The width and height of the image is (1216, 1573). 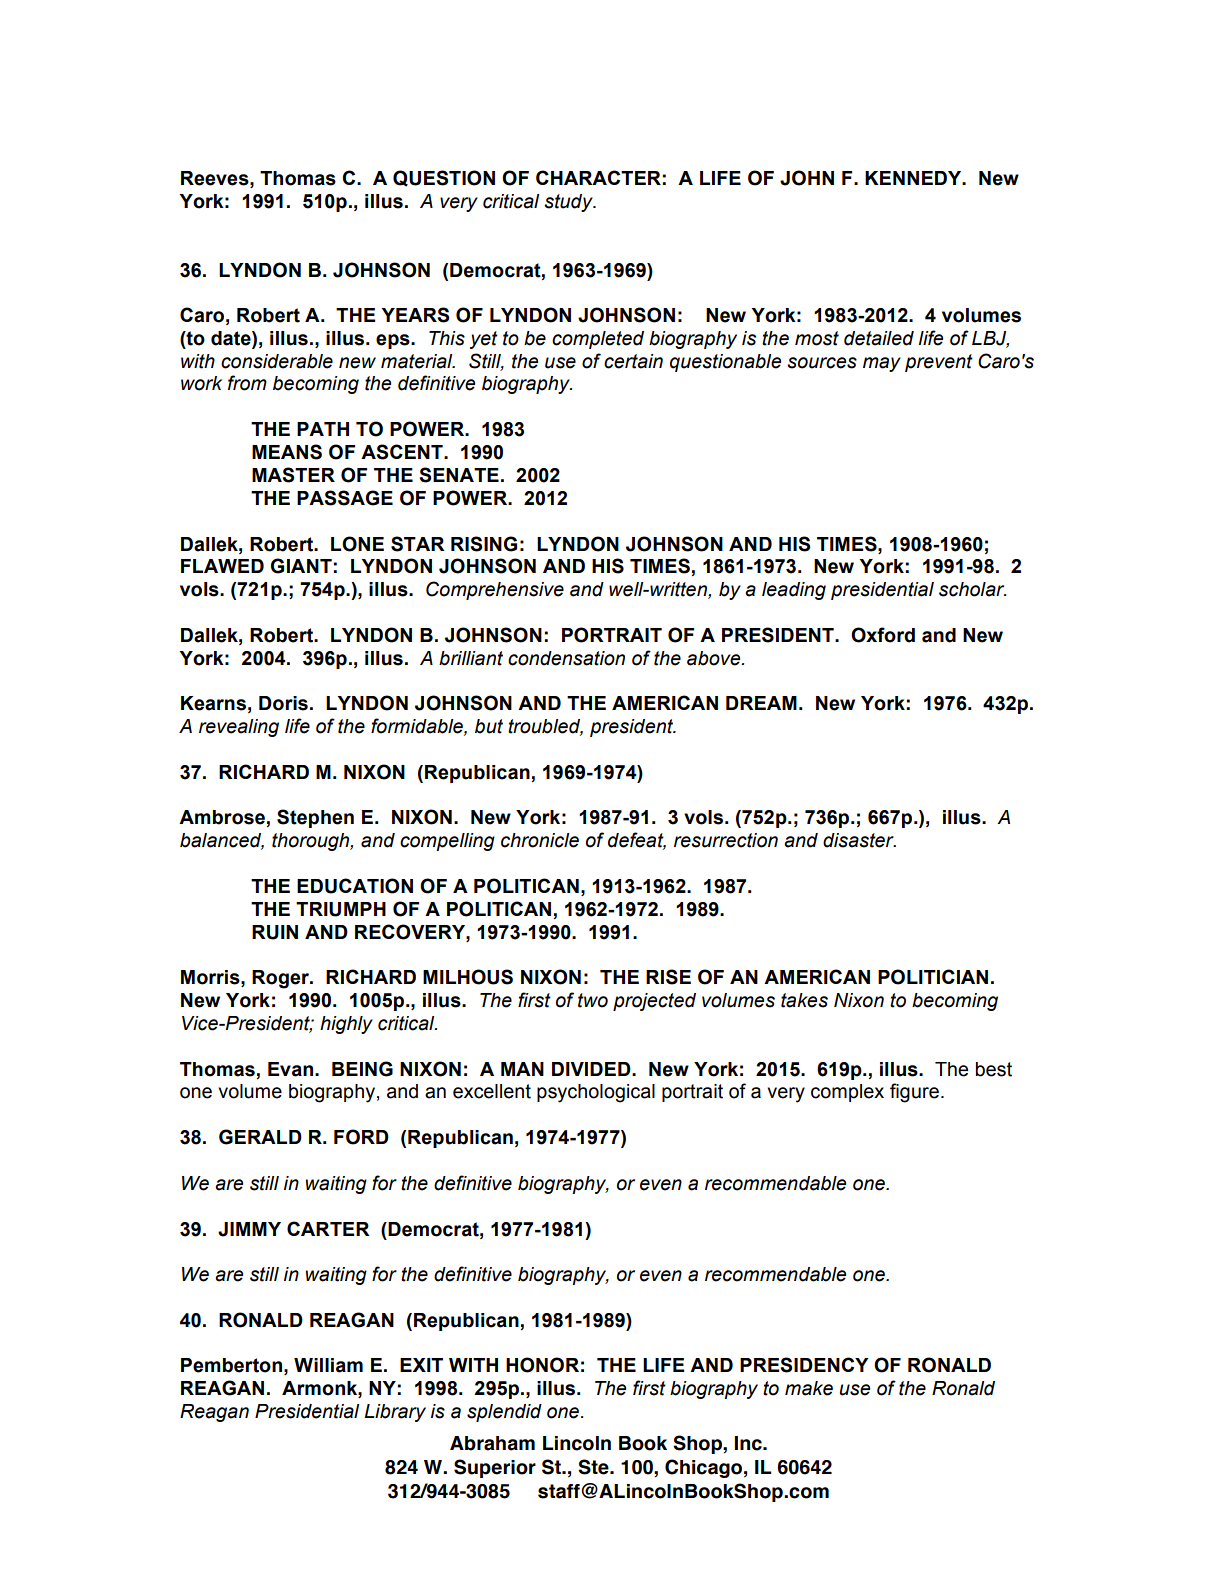 What do you see at coordinates (328, 1365) in the image?
I see `William` at bounding box center [328, 1365].
